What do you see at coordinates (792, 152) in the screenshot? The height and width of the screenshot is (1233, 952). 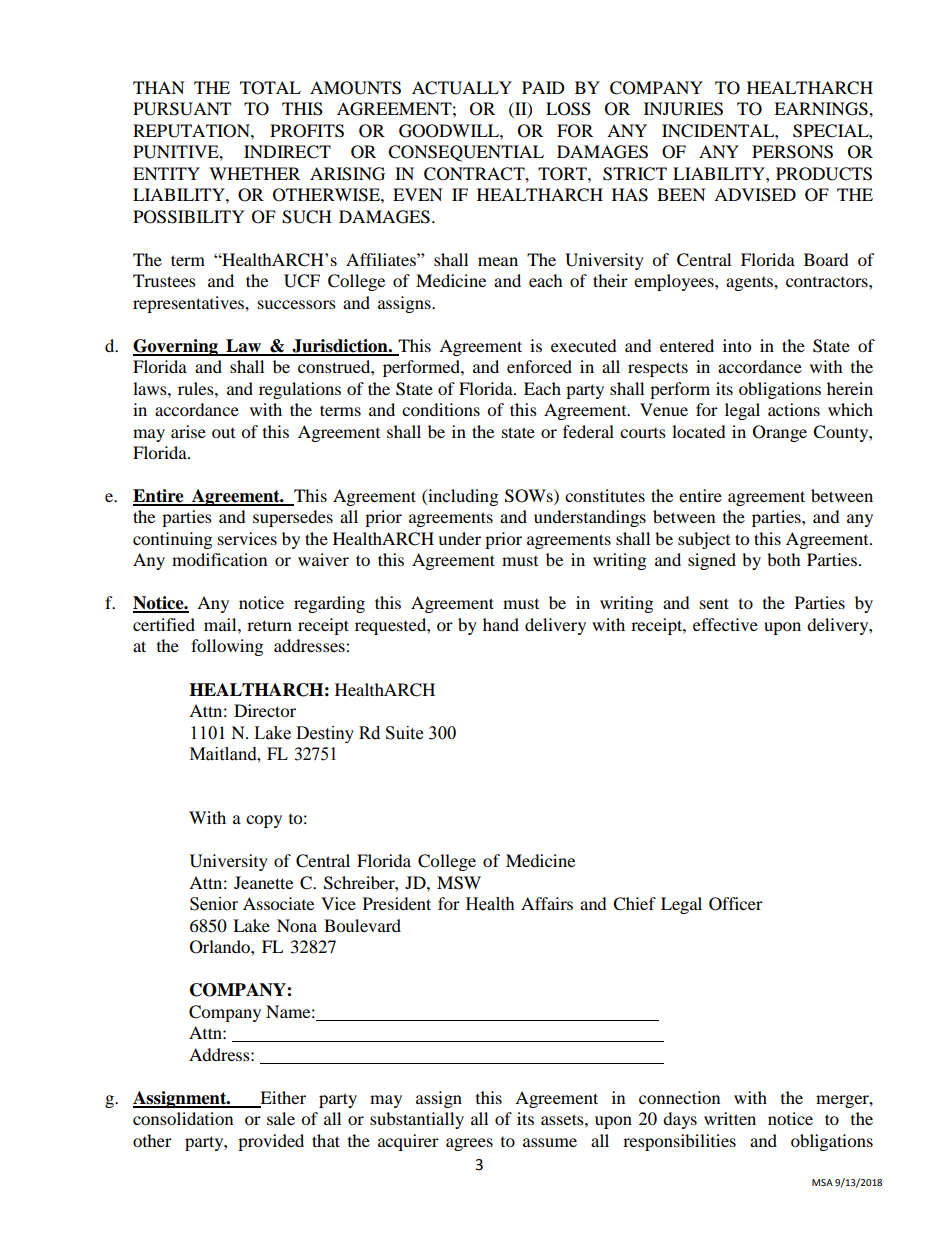 I see `PERSONS` at bounding box center [792, 152].
